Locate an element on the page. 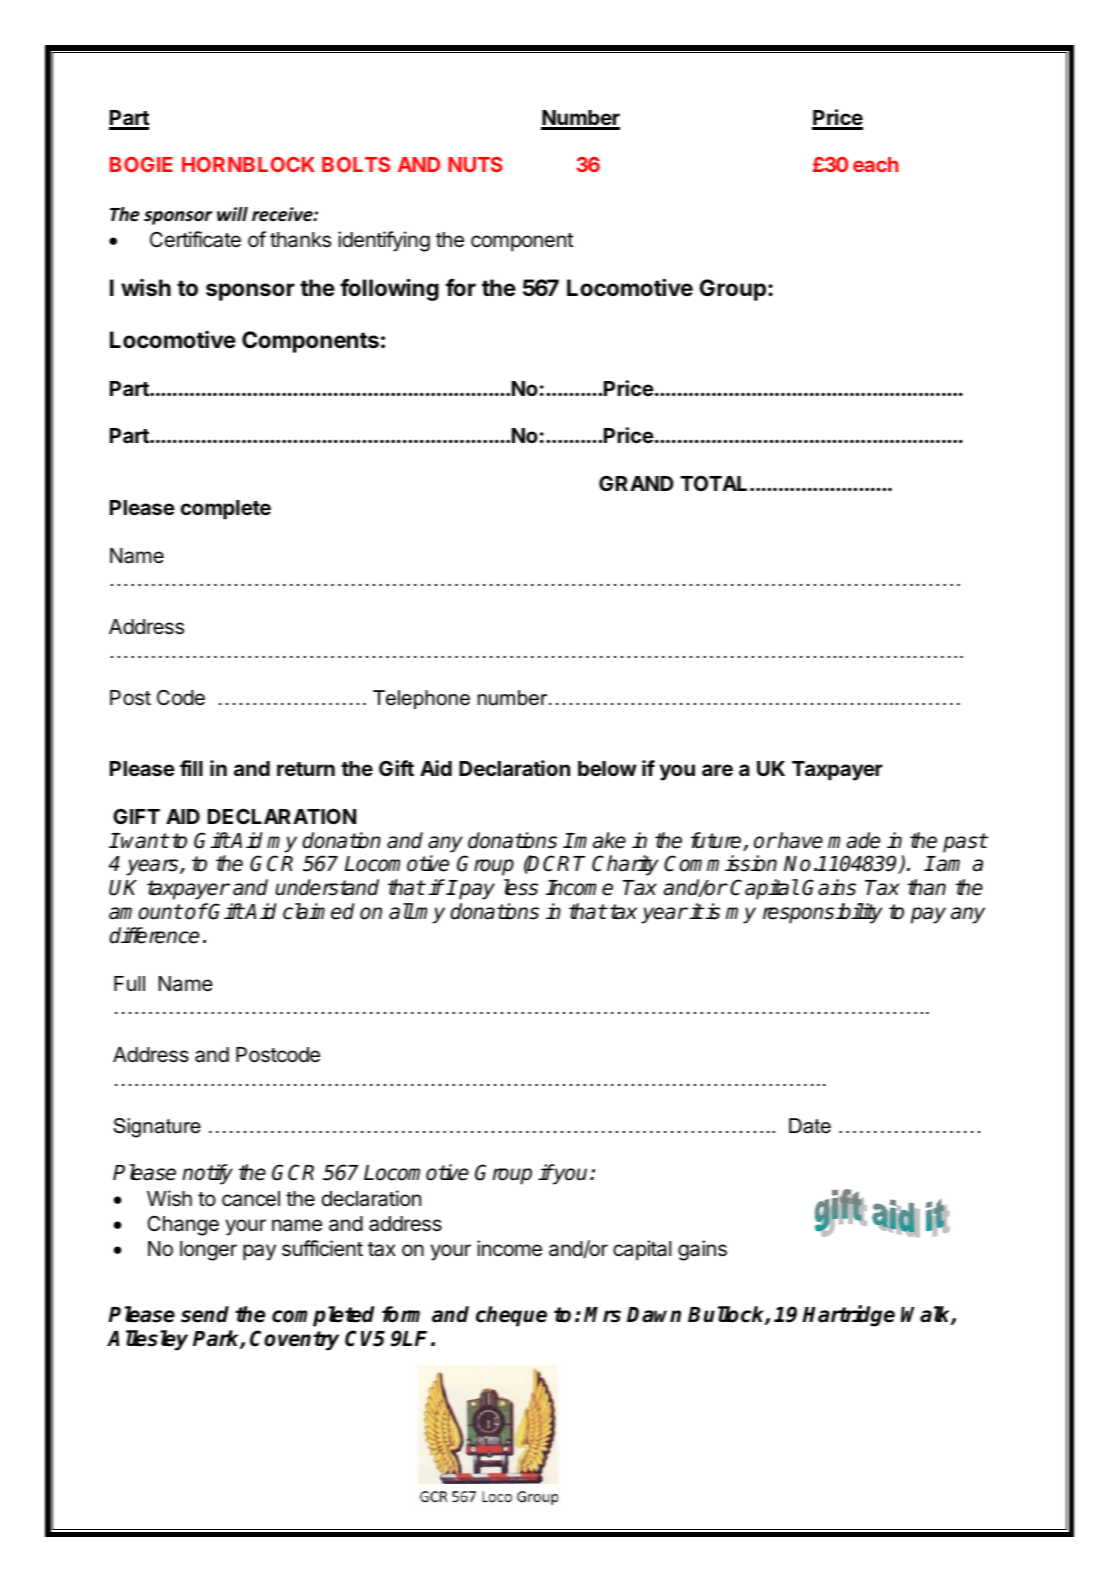  fill is located at coordinates (191, 768).
